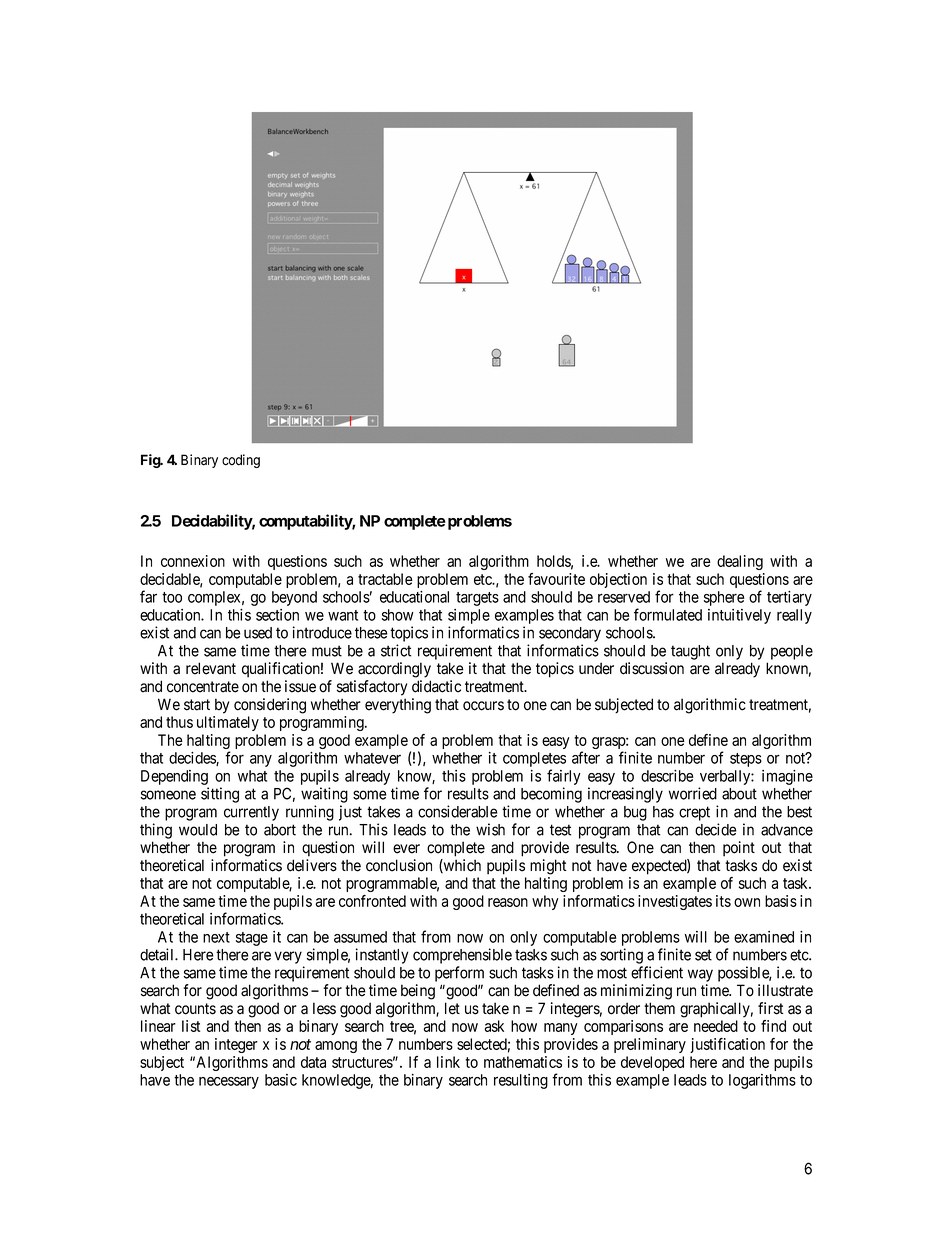 The width and height of the image is (952, 1233). What do you see at coordinates (229, 1083) in the image?
I see `necessary` at bounding box center [229, 1083].
